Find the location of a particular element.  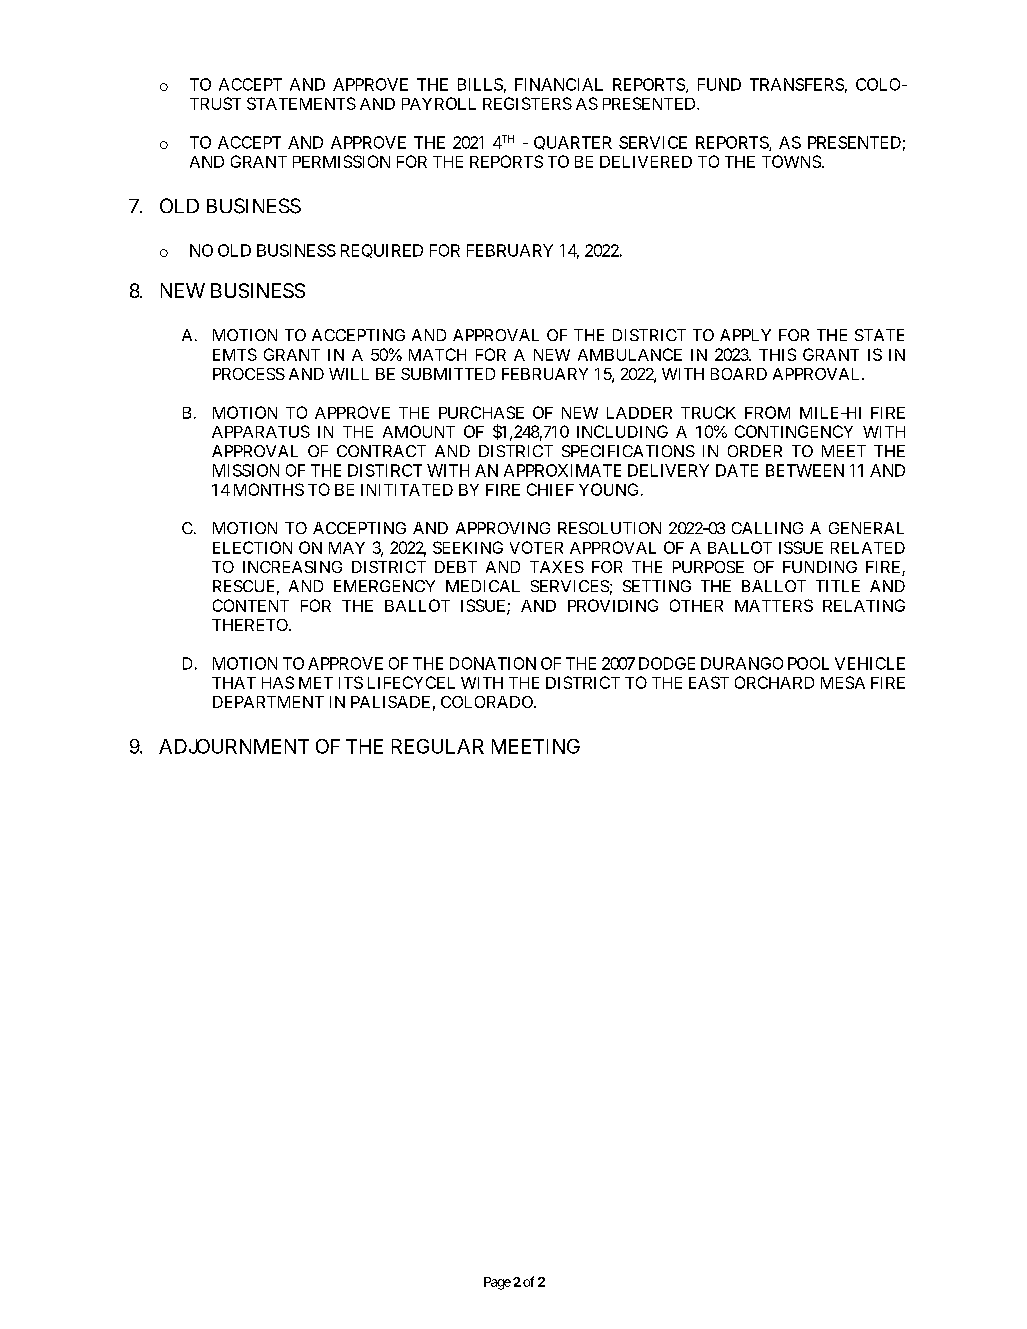

ORCHARD is located at coordinates (774, 682).
